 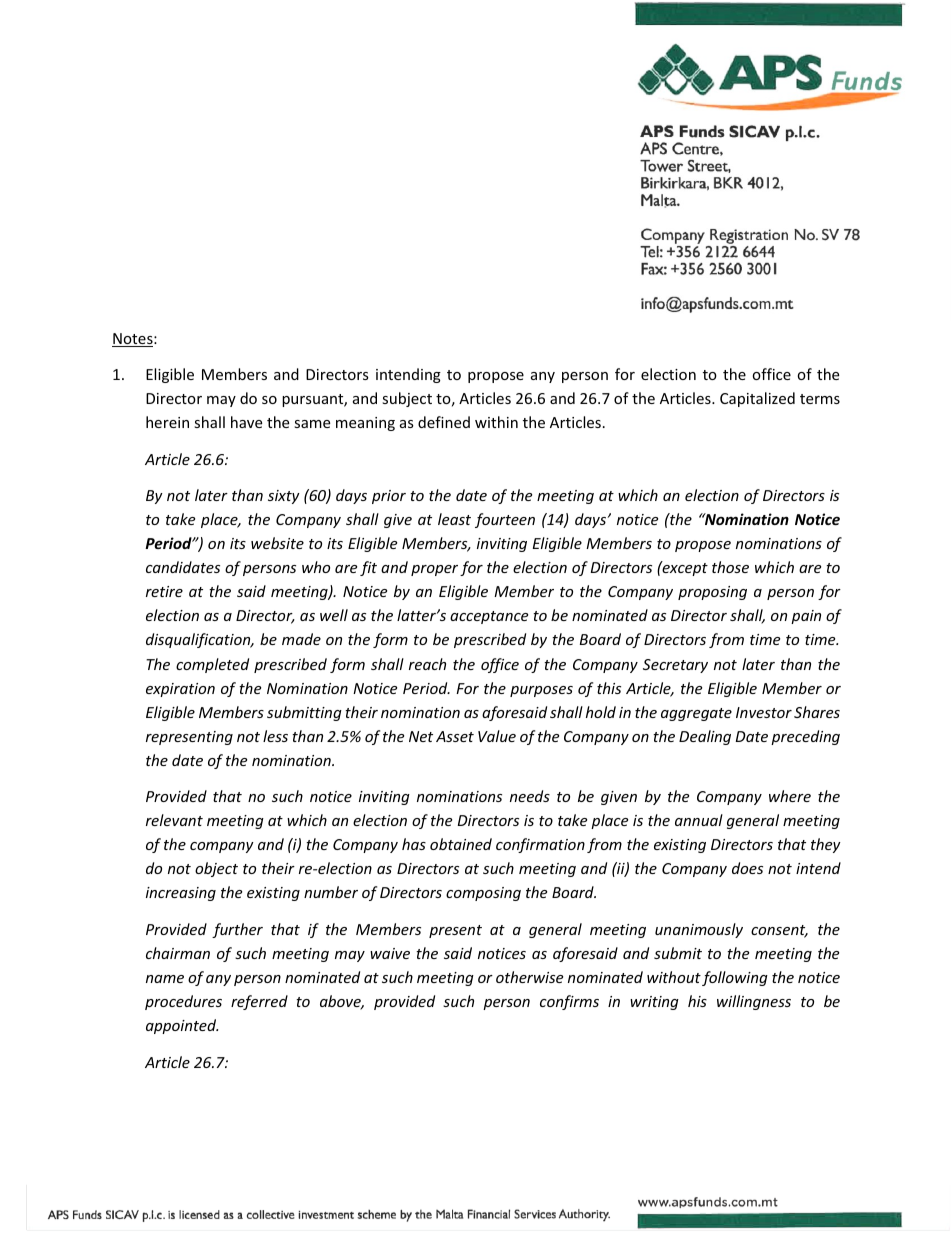 I want to click on referred, so click(x=259, y=1002).
